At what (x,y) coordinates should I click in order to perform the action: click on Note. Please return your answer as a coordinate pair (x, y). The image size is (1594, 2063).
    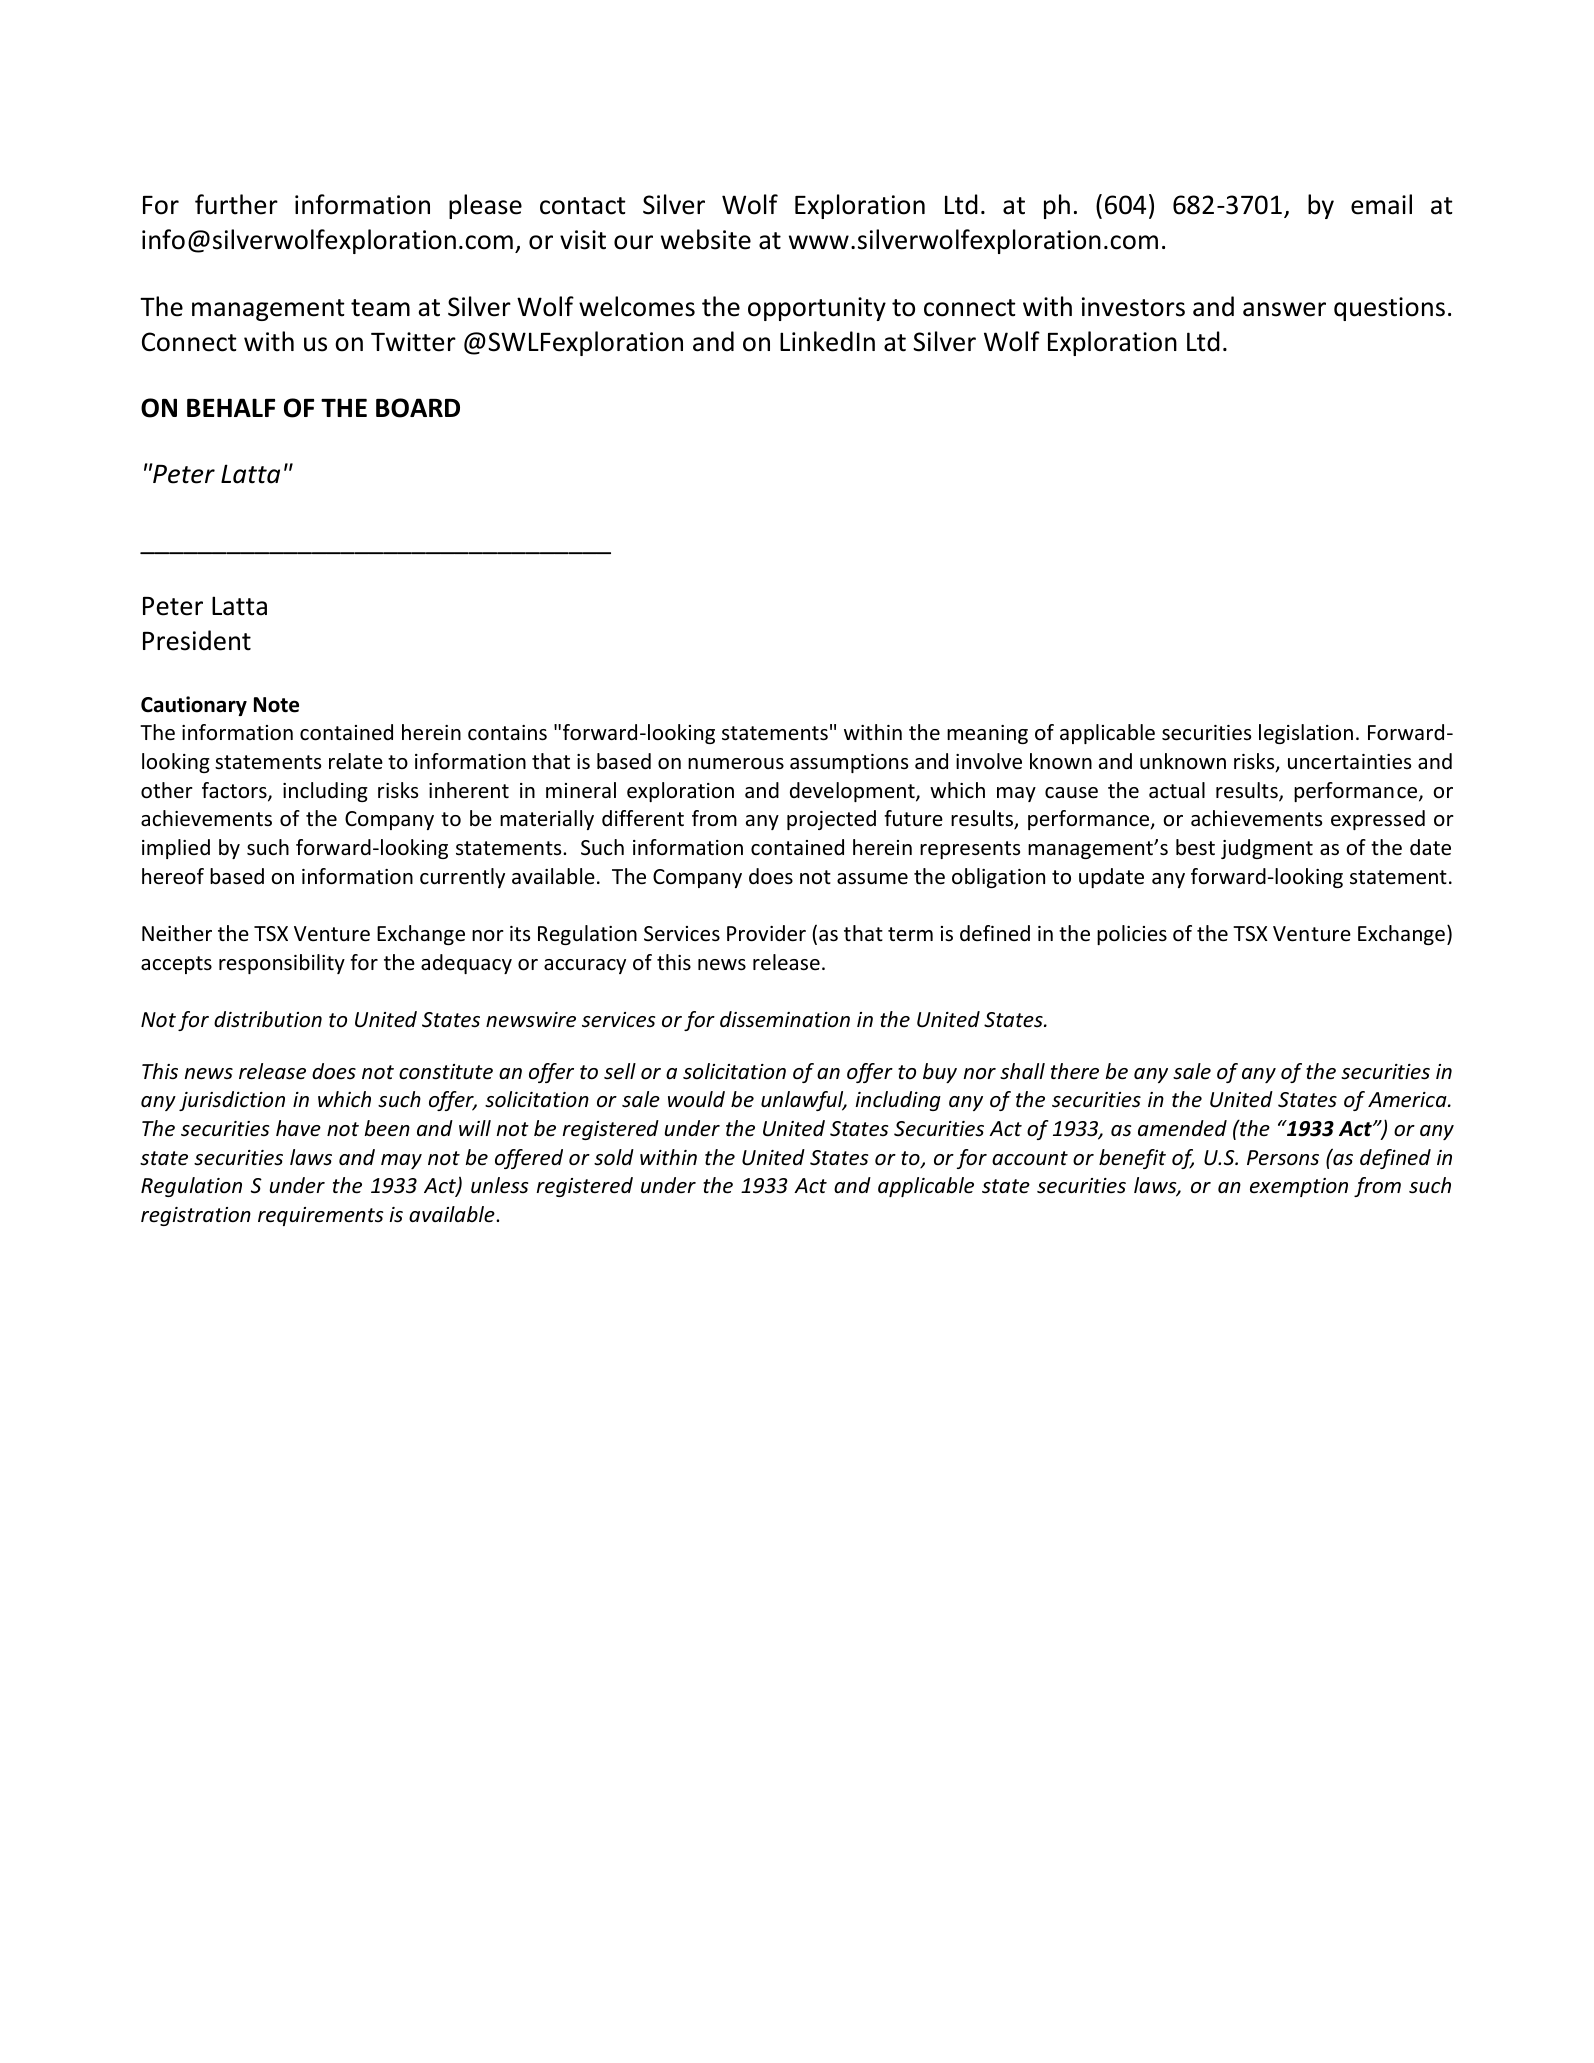
    Looking at the image, I should click on (276, 705).
